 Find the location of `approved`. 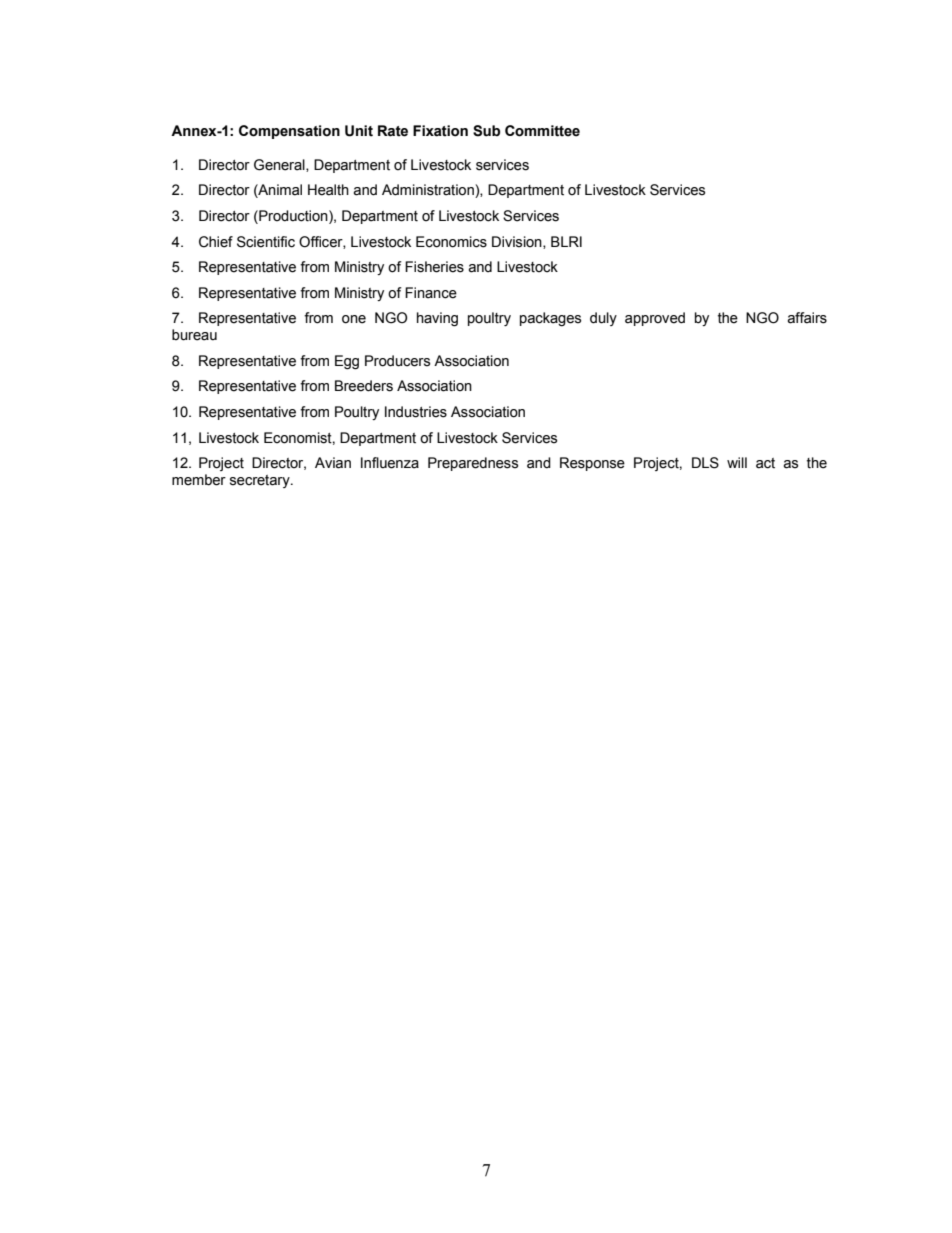

approved is located at coordinates (655, 319).
